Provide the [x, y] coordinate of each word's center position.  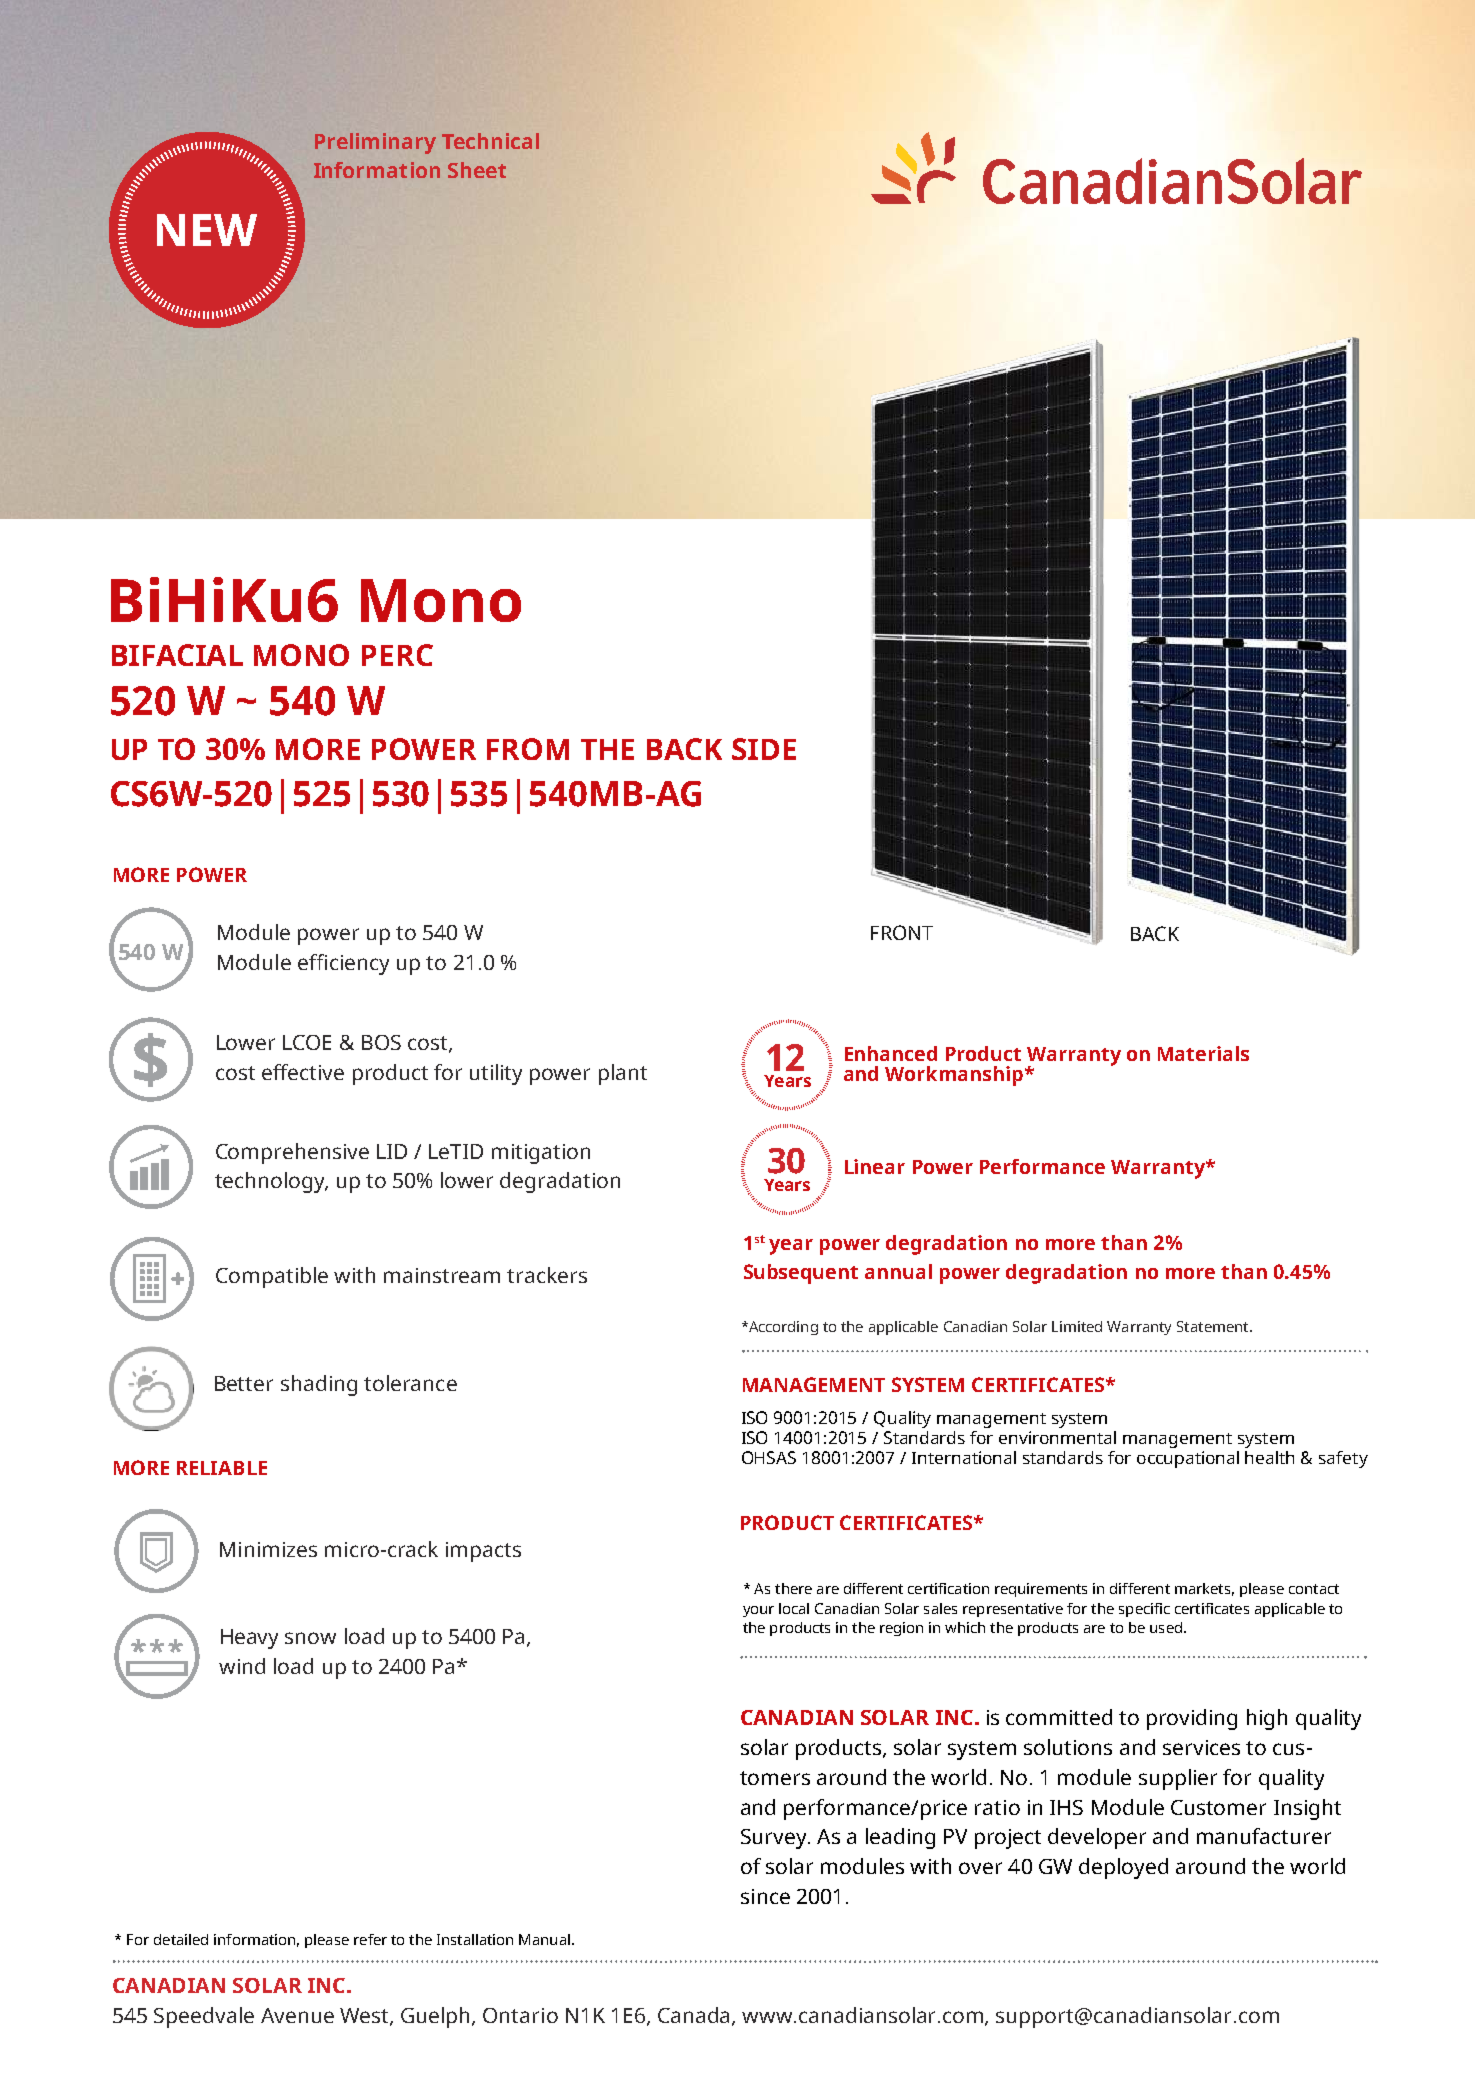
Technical [490, 141]
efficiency [343, 964]
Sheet [477, 170]
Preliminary [375, 143]
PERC [397, 655]
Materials [1203, 1053]
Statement [1214, 1326]
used [1166, 1627]
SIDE [764, 749]
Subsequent [801, 1274]
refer [370, 1939]
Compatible [272, 1277]
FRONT [902, 932]
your [758, 1611]
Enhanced [891, 1053]
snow [310, 1638]
